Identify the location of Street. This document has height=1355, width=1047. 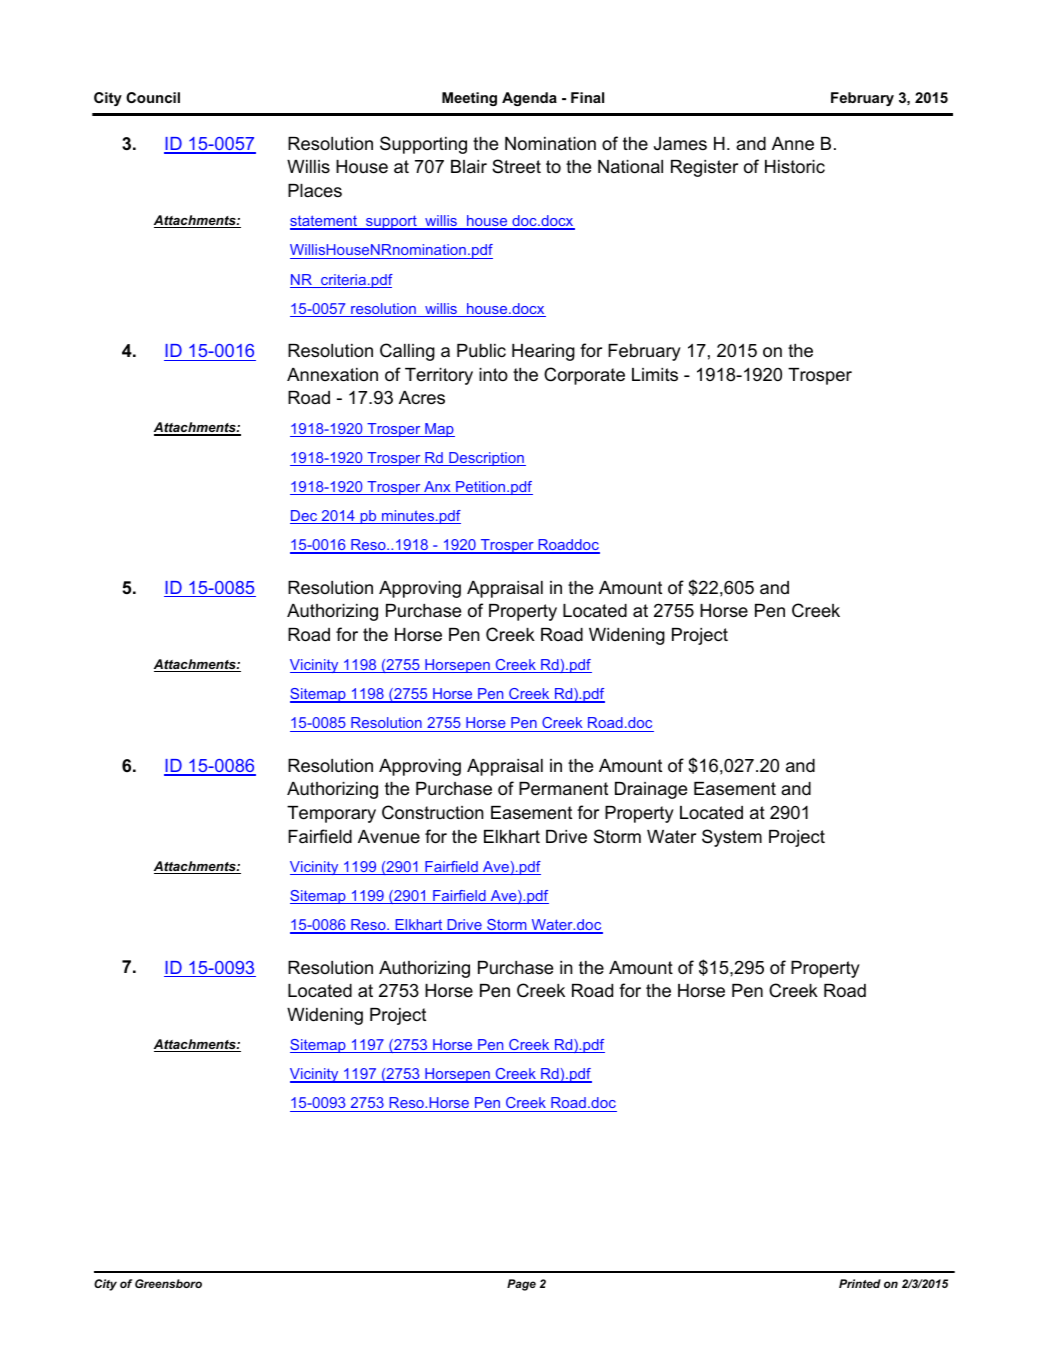
(516, 166).
